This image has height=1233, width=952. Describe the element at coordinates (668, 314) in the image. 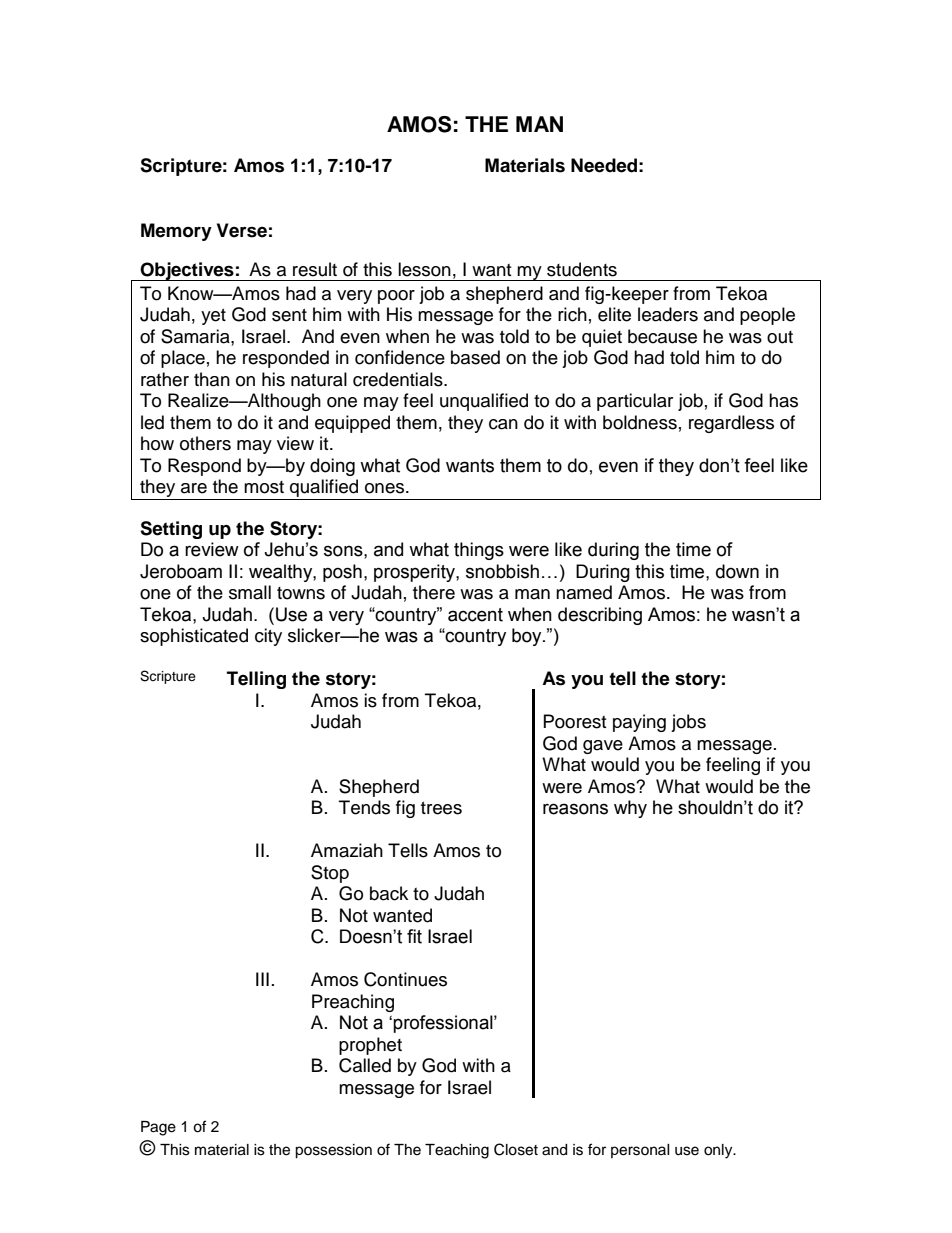

I see `leaders` at that location.
